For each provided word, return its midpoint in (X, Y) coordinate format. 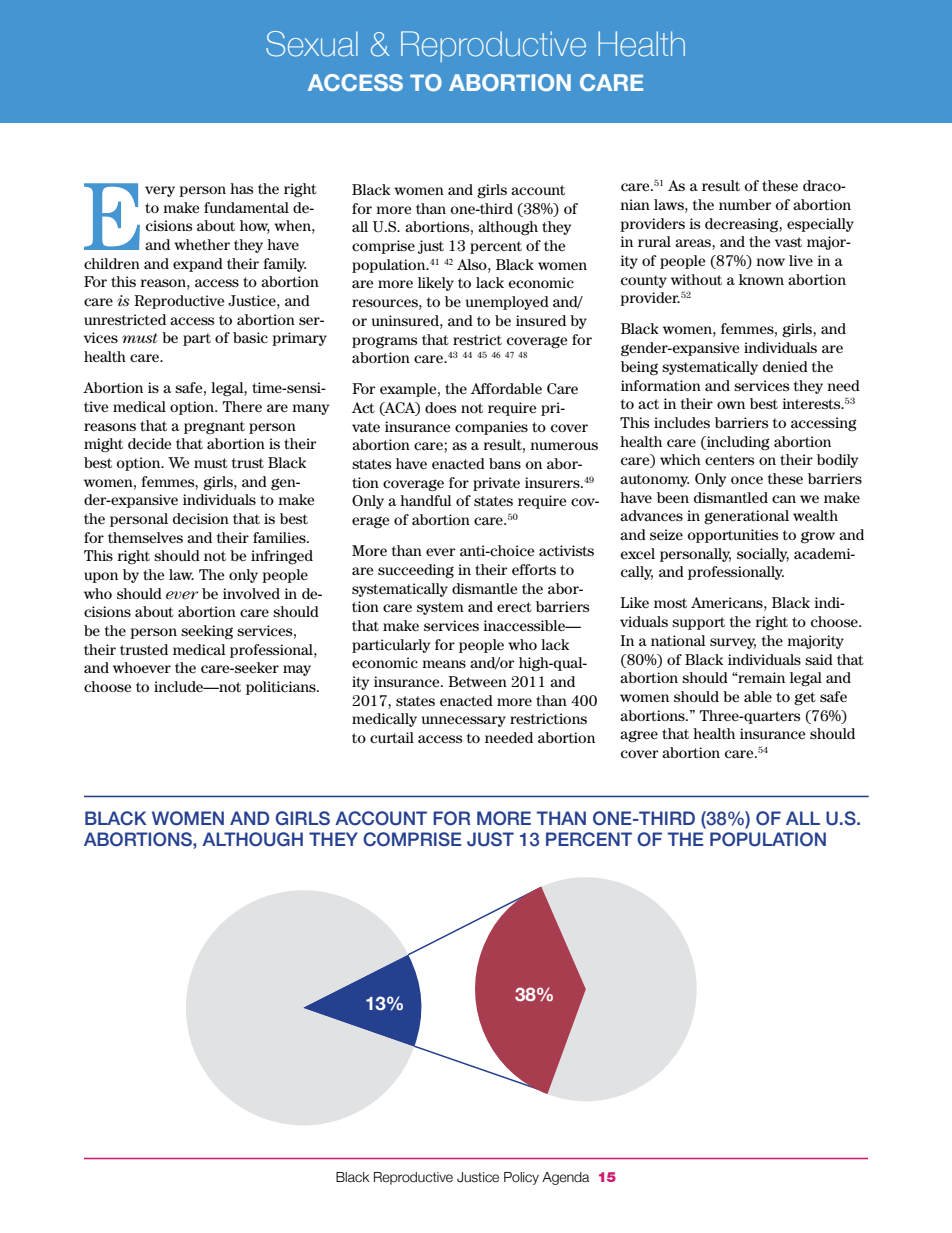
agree (639, 736)
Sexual (312, 44)
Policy (521, 1178)
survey (733, 643)
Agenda (565, 1178)
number (745, 204)
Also (473, 264)
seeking (207, 632)
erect (514, 607)
